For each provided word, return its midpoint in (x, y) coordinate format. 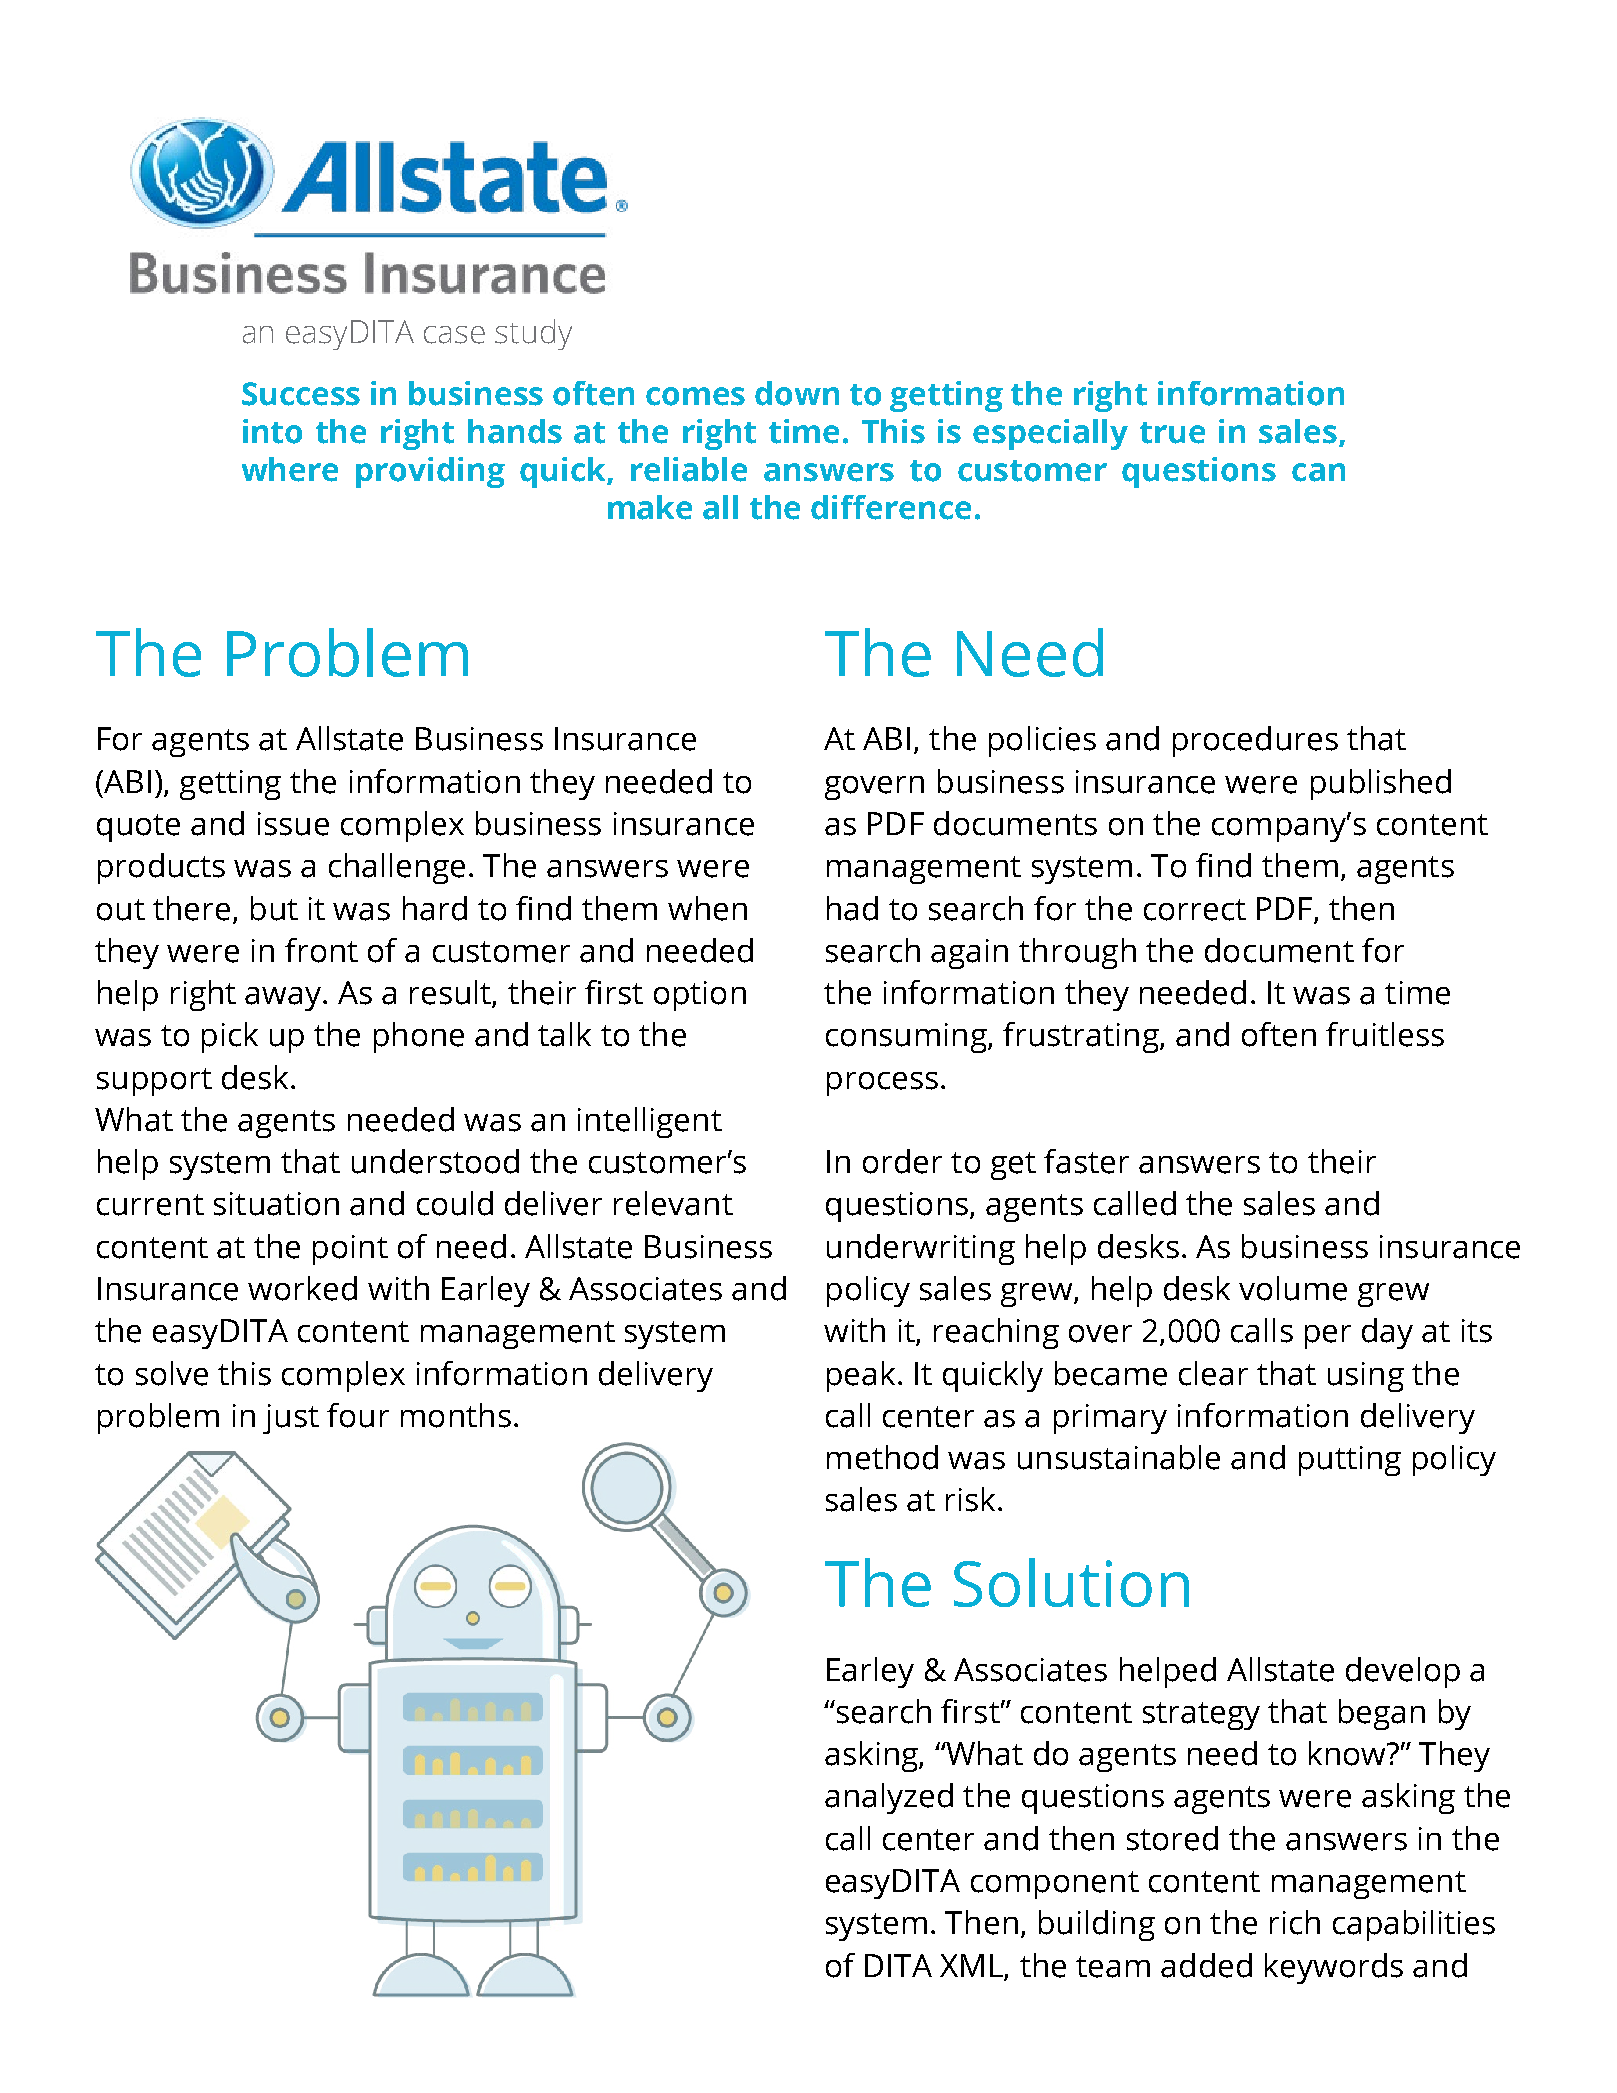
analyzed (889, 1798)
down (797, 393)
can (1318, 472)
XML (971, 1965)
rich (1295, 1922)
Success (301, 394)
